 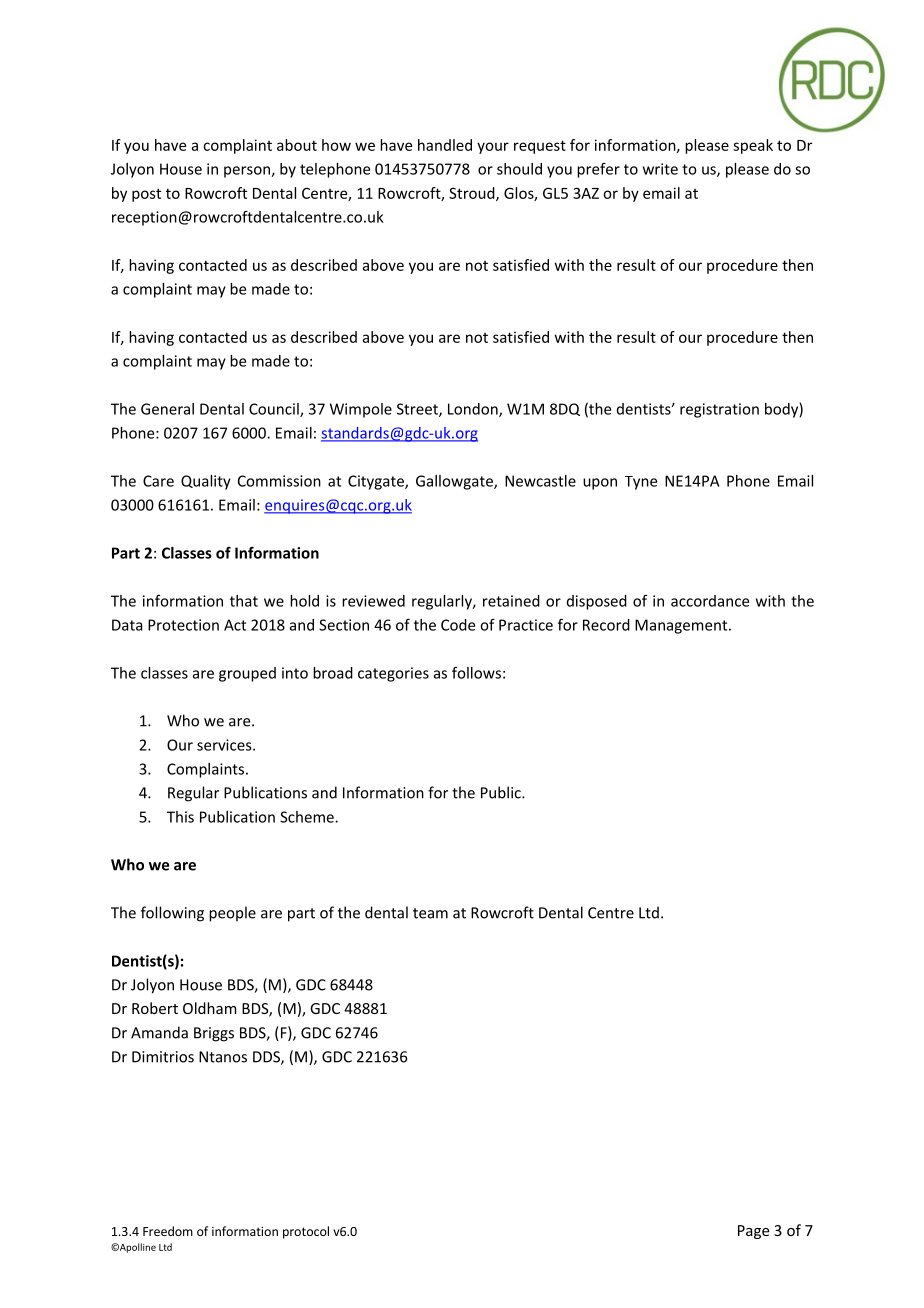 I want to click on Freedom, so click(x=168, y=1231).
